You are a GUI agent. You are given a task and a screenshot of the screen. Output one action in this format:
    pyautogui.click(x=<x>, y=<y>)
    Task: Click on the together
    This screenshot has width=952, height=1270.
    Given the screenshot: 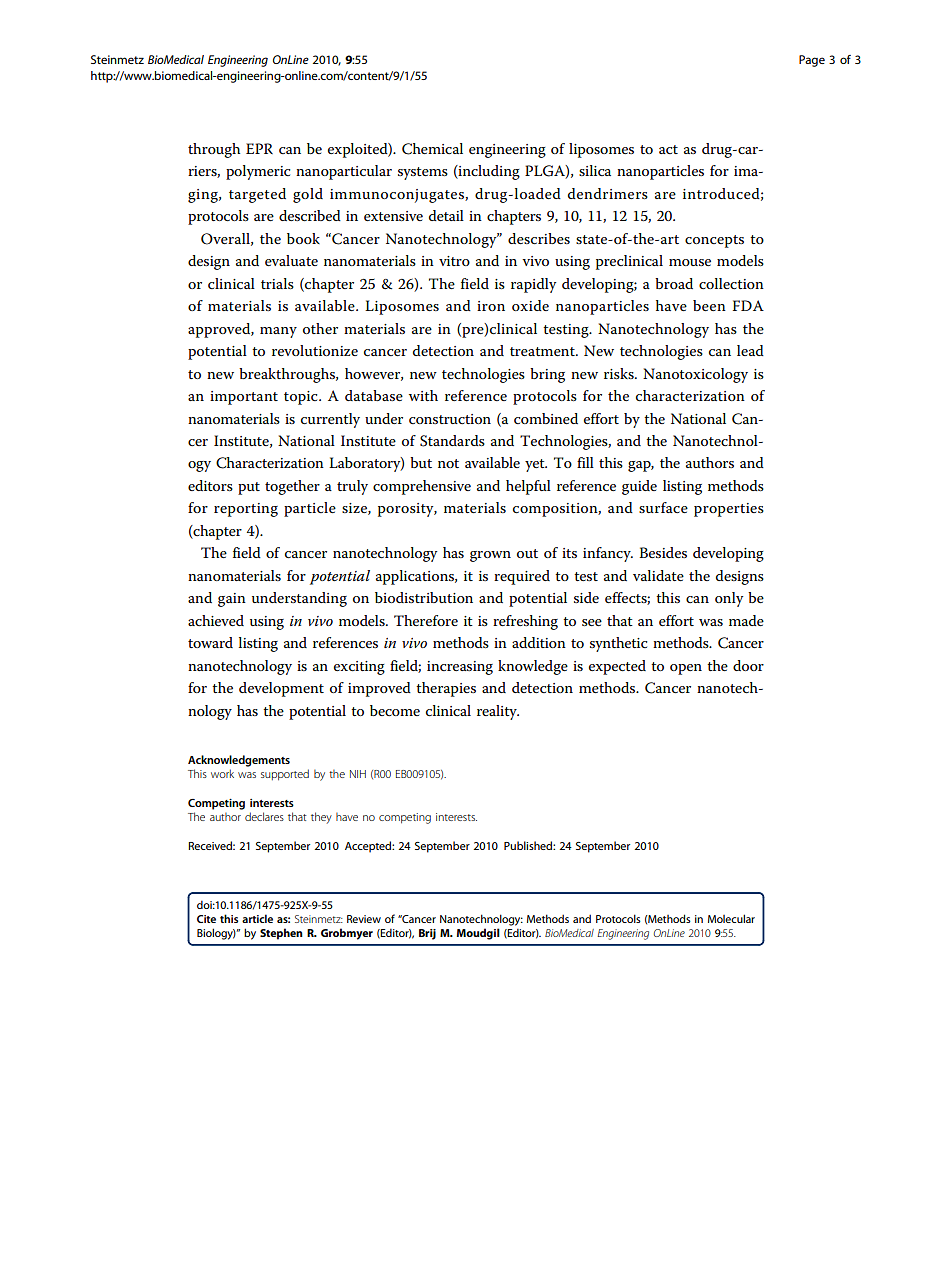 What is the action you would take?
    pyautogui.click(x=292, y=487)
